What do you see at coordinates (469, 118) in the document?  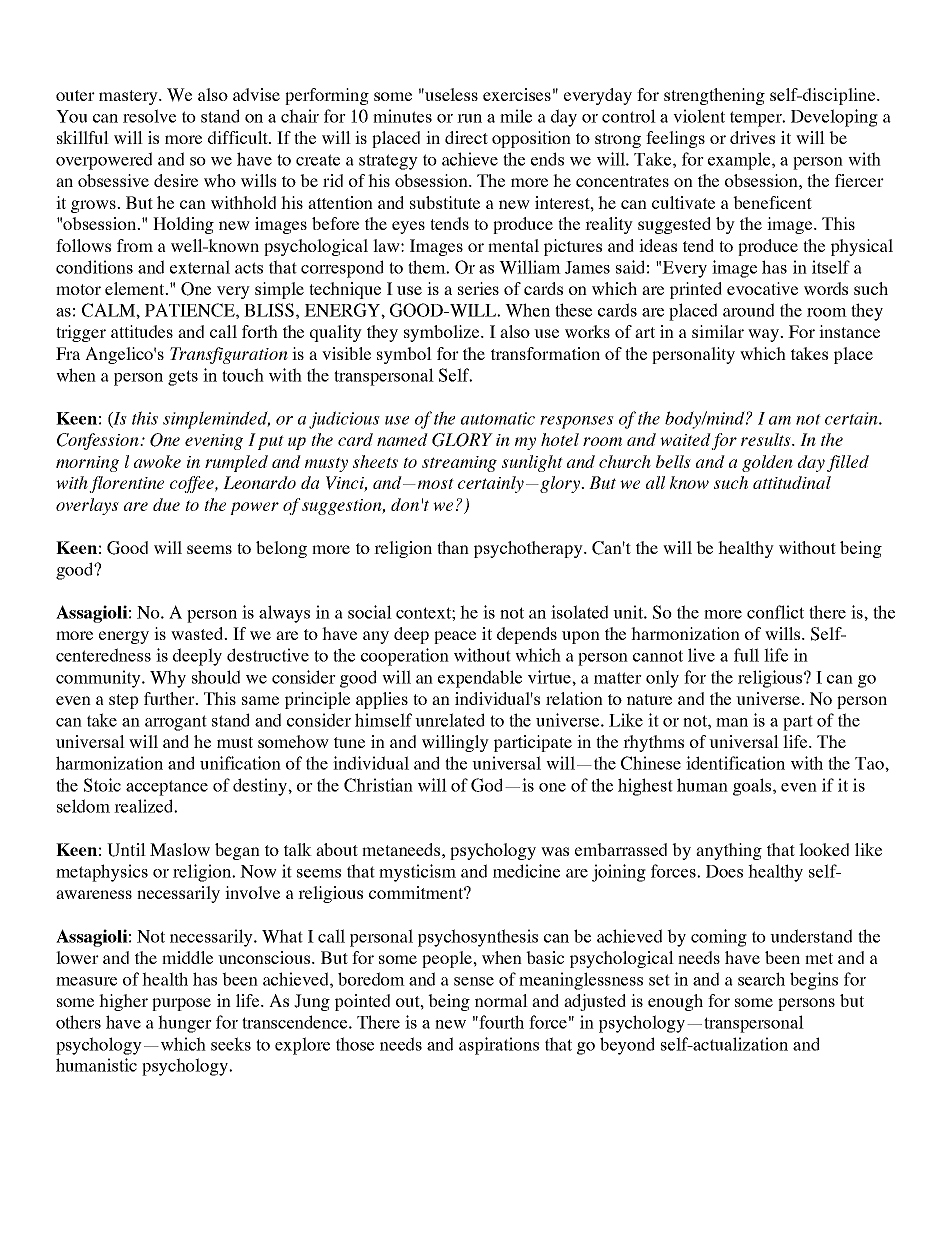 I see `run` at bounding box center [469, 118].
